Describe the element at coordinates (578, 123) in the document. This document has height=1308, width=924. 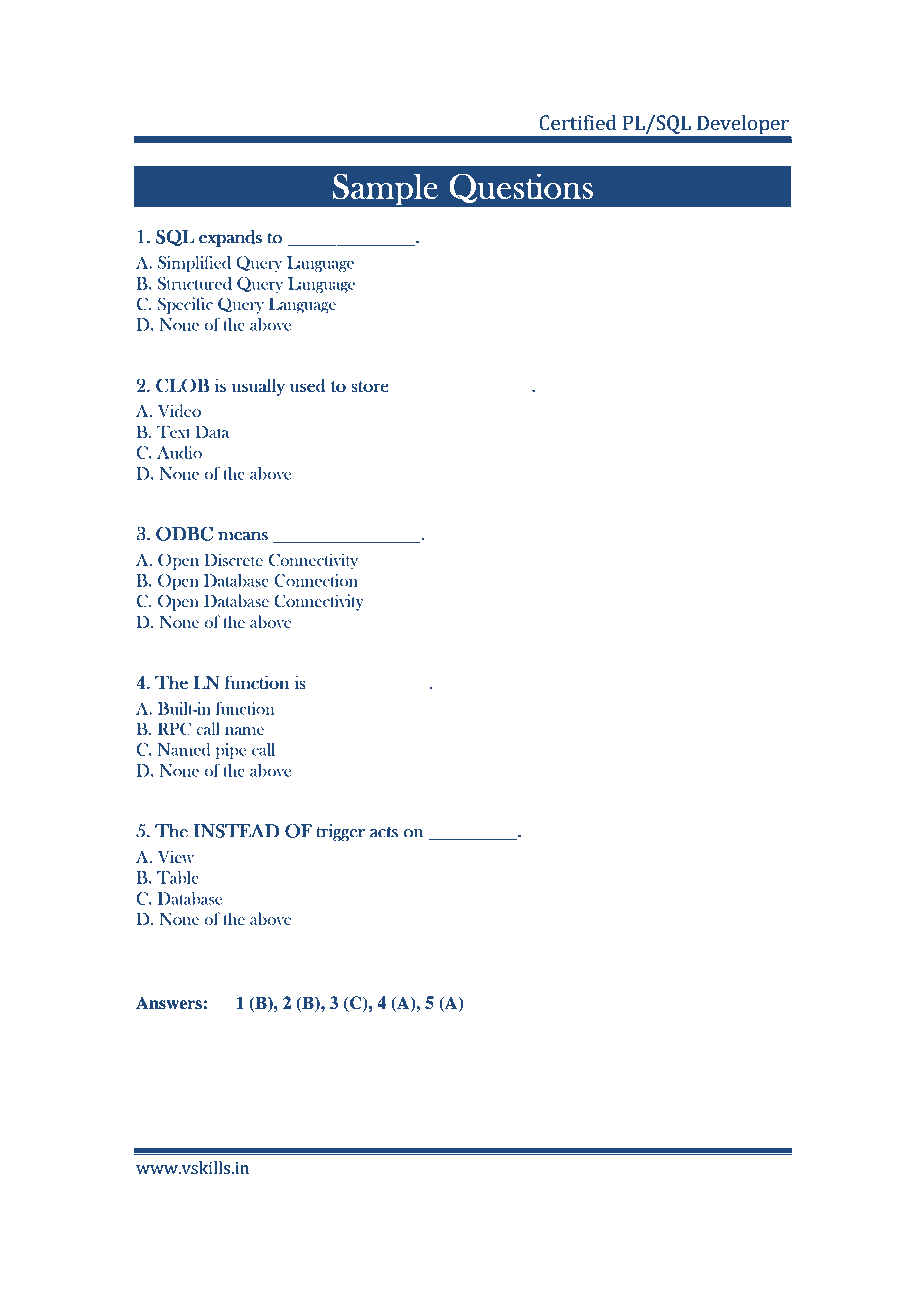
I see `Certified` at that location.
